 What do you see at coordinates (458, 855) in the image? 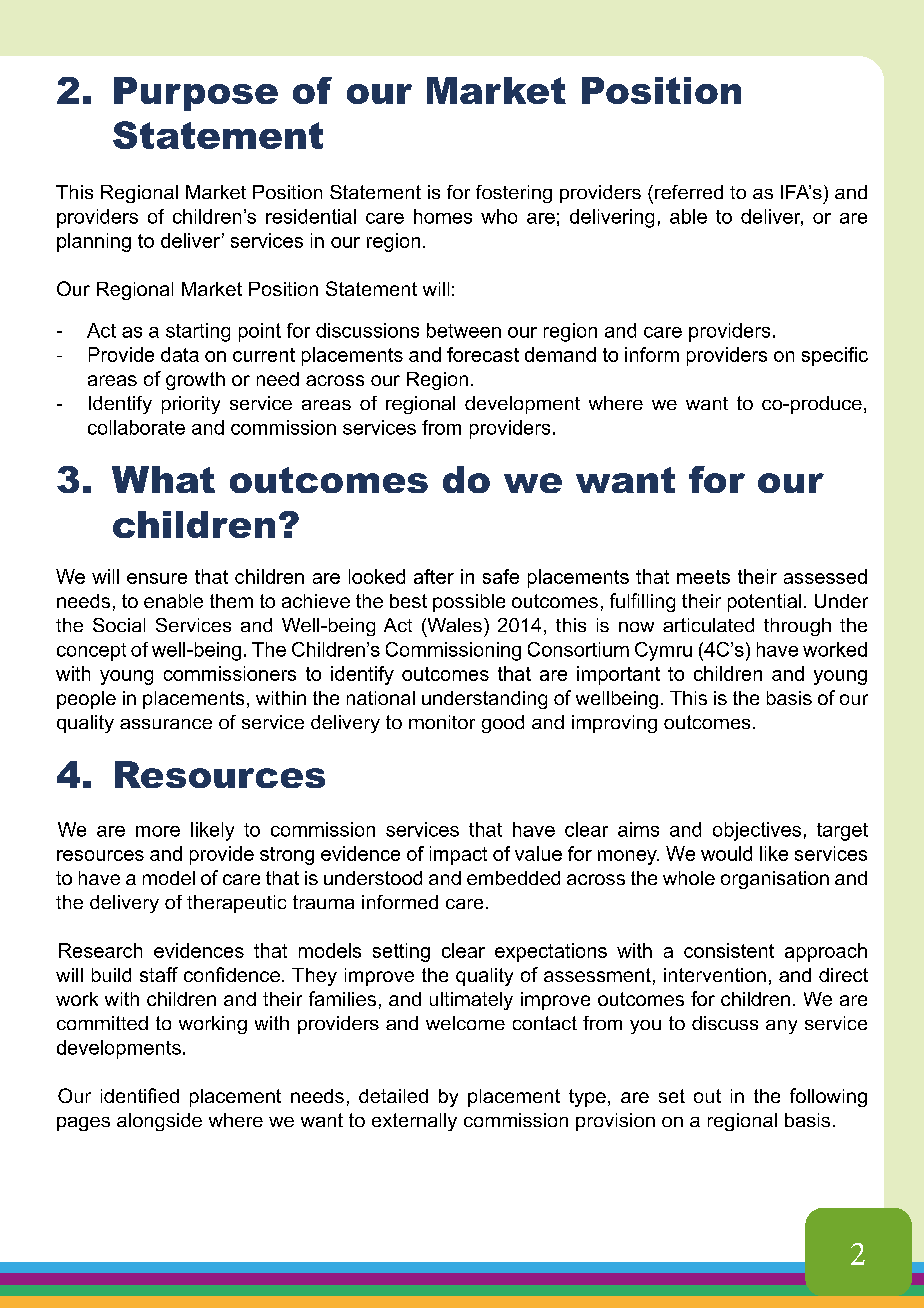
I see `impact` at bounding box center [458, 855].
